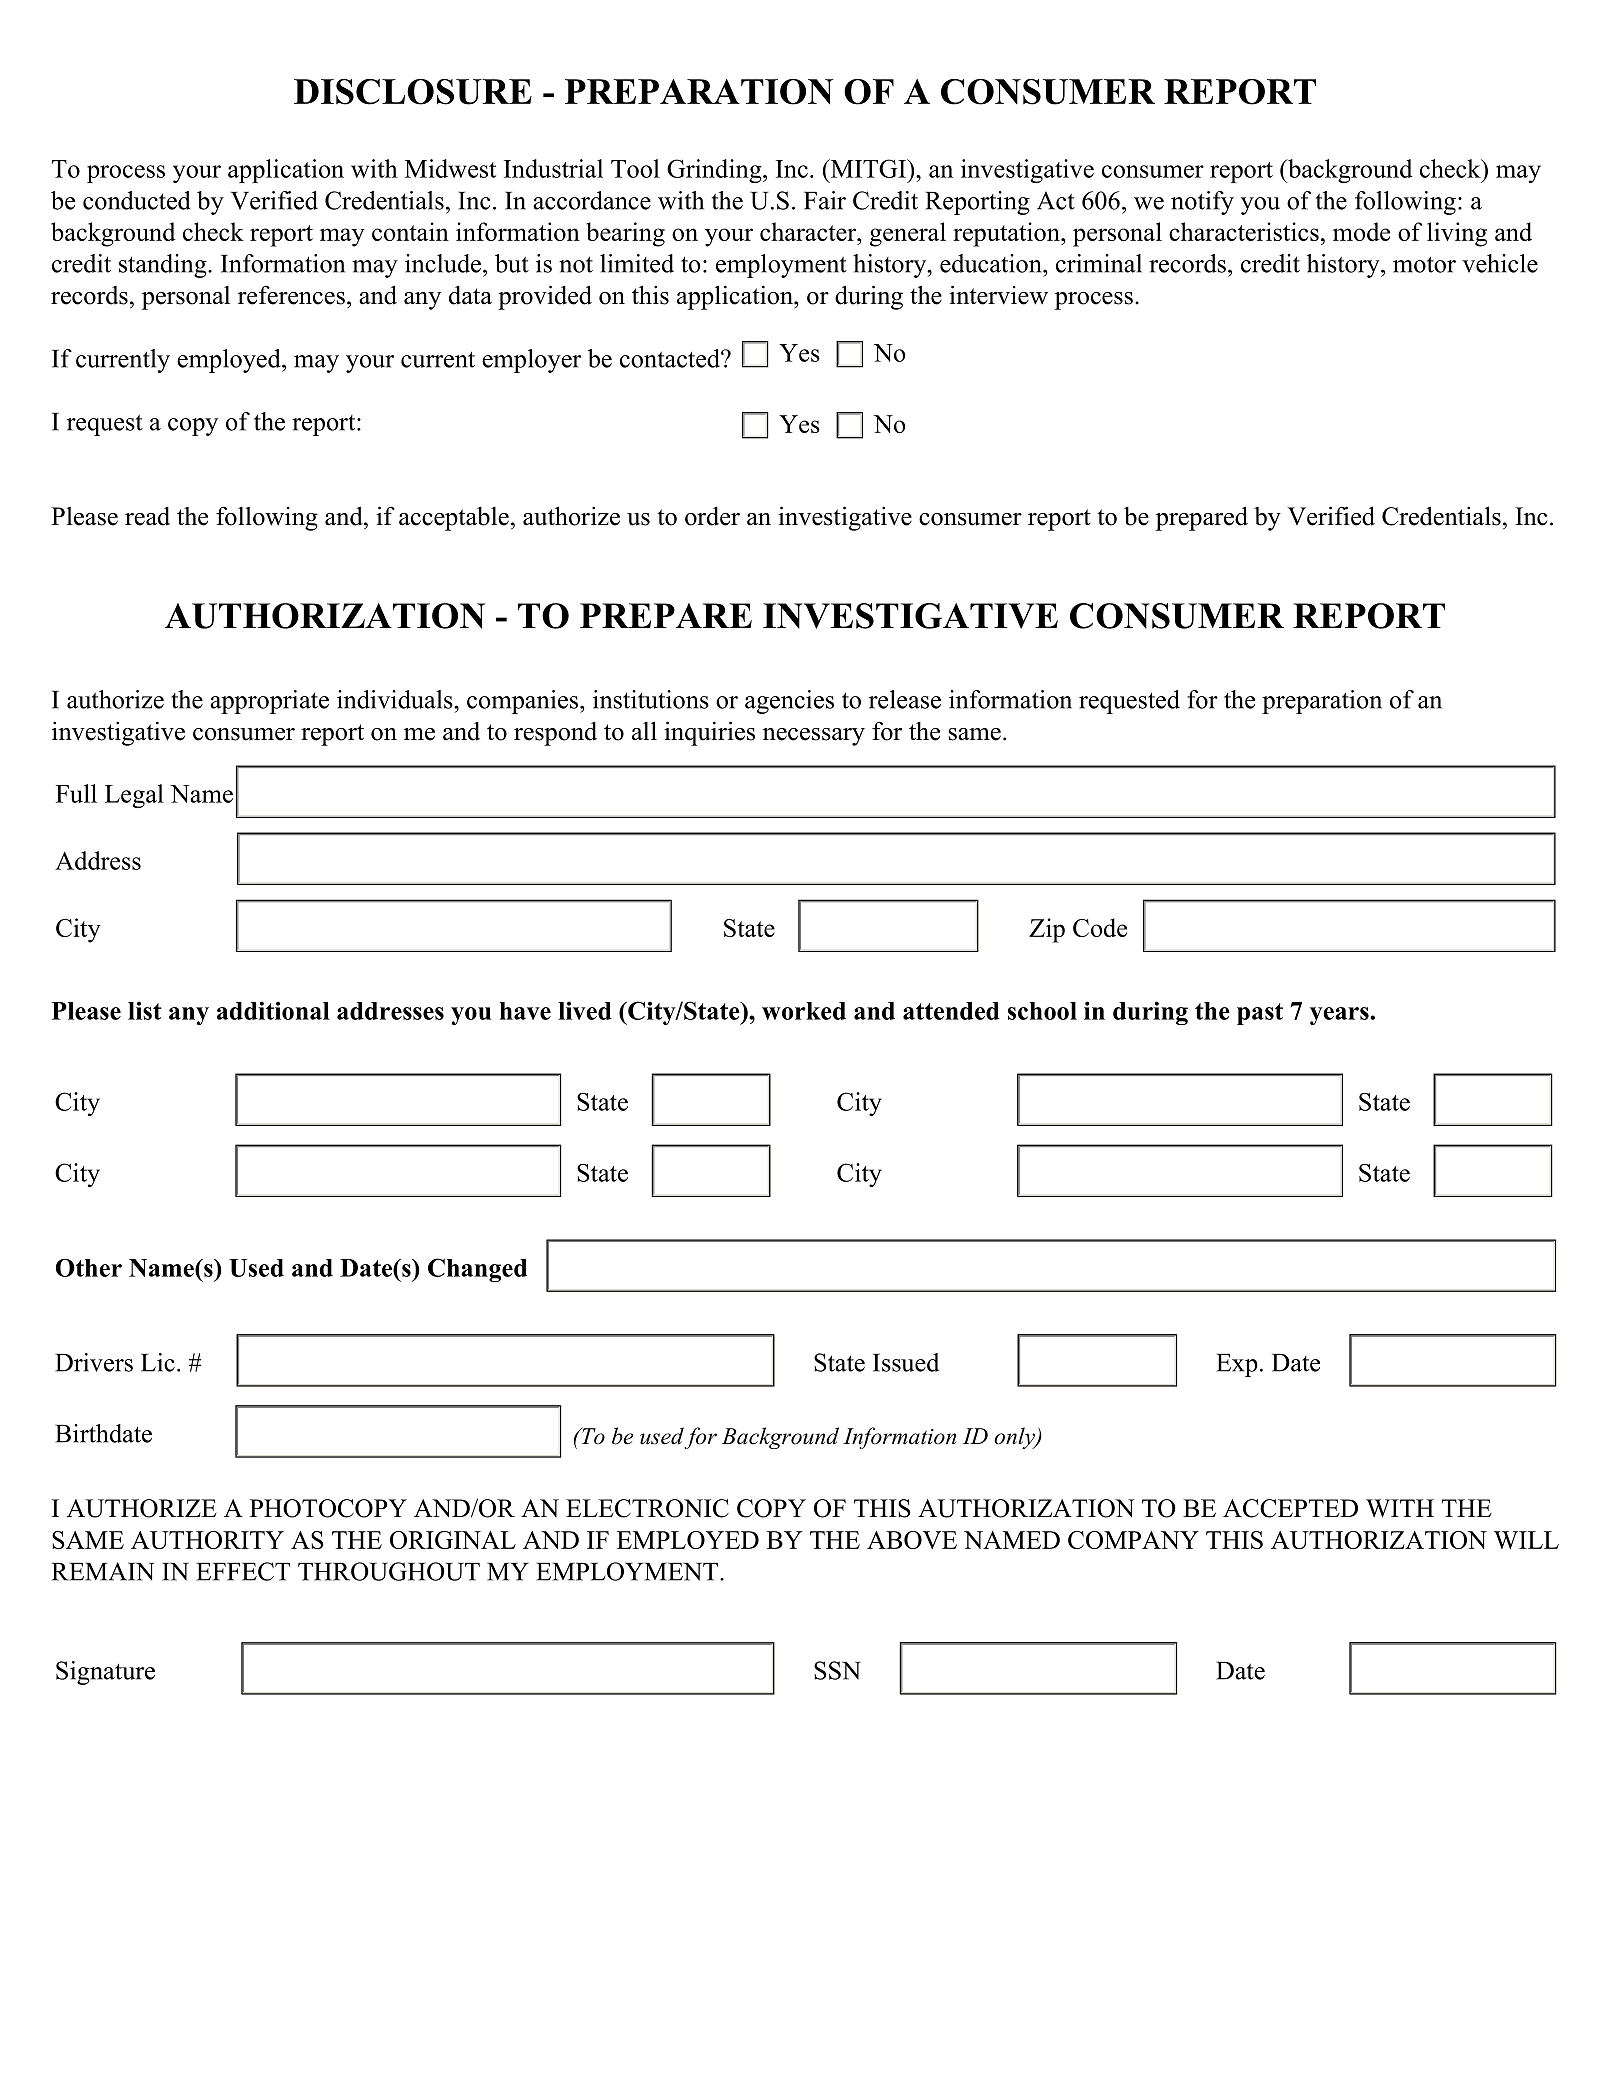  What do you see at coordinates (715, 171) in the screenshot?
I see `Grinding` at bounding box center [715, 171].
